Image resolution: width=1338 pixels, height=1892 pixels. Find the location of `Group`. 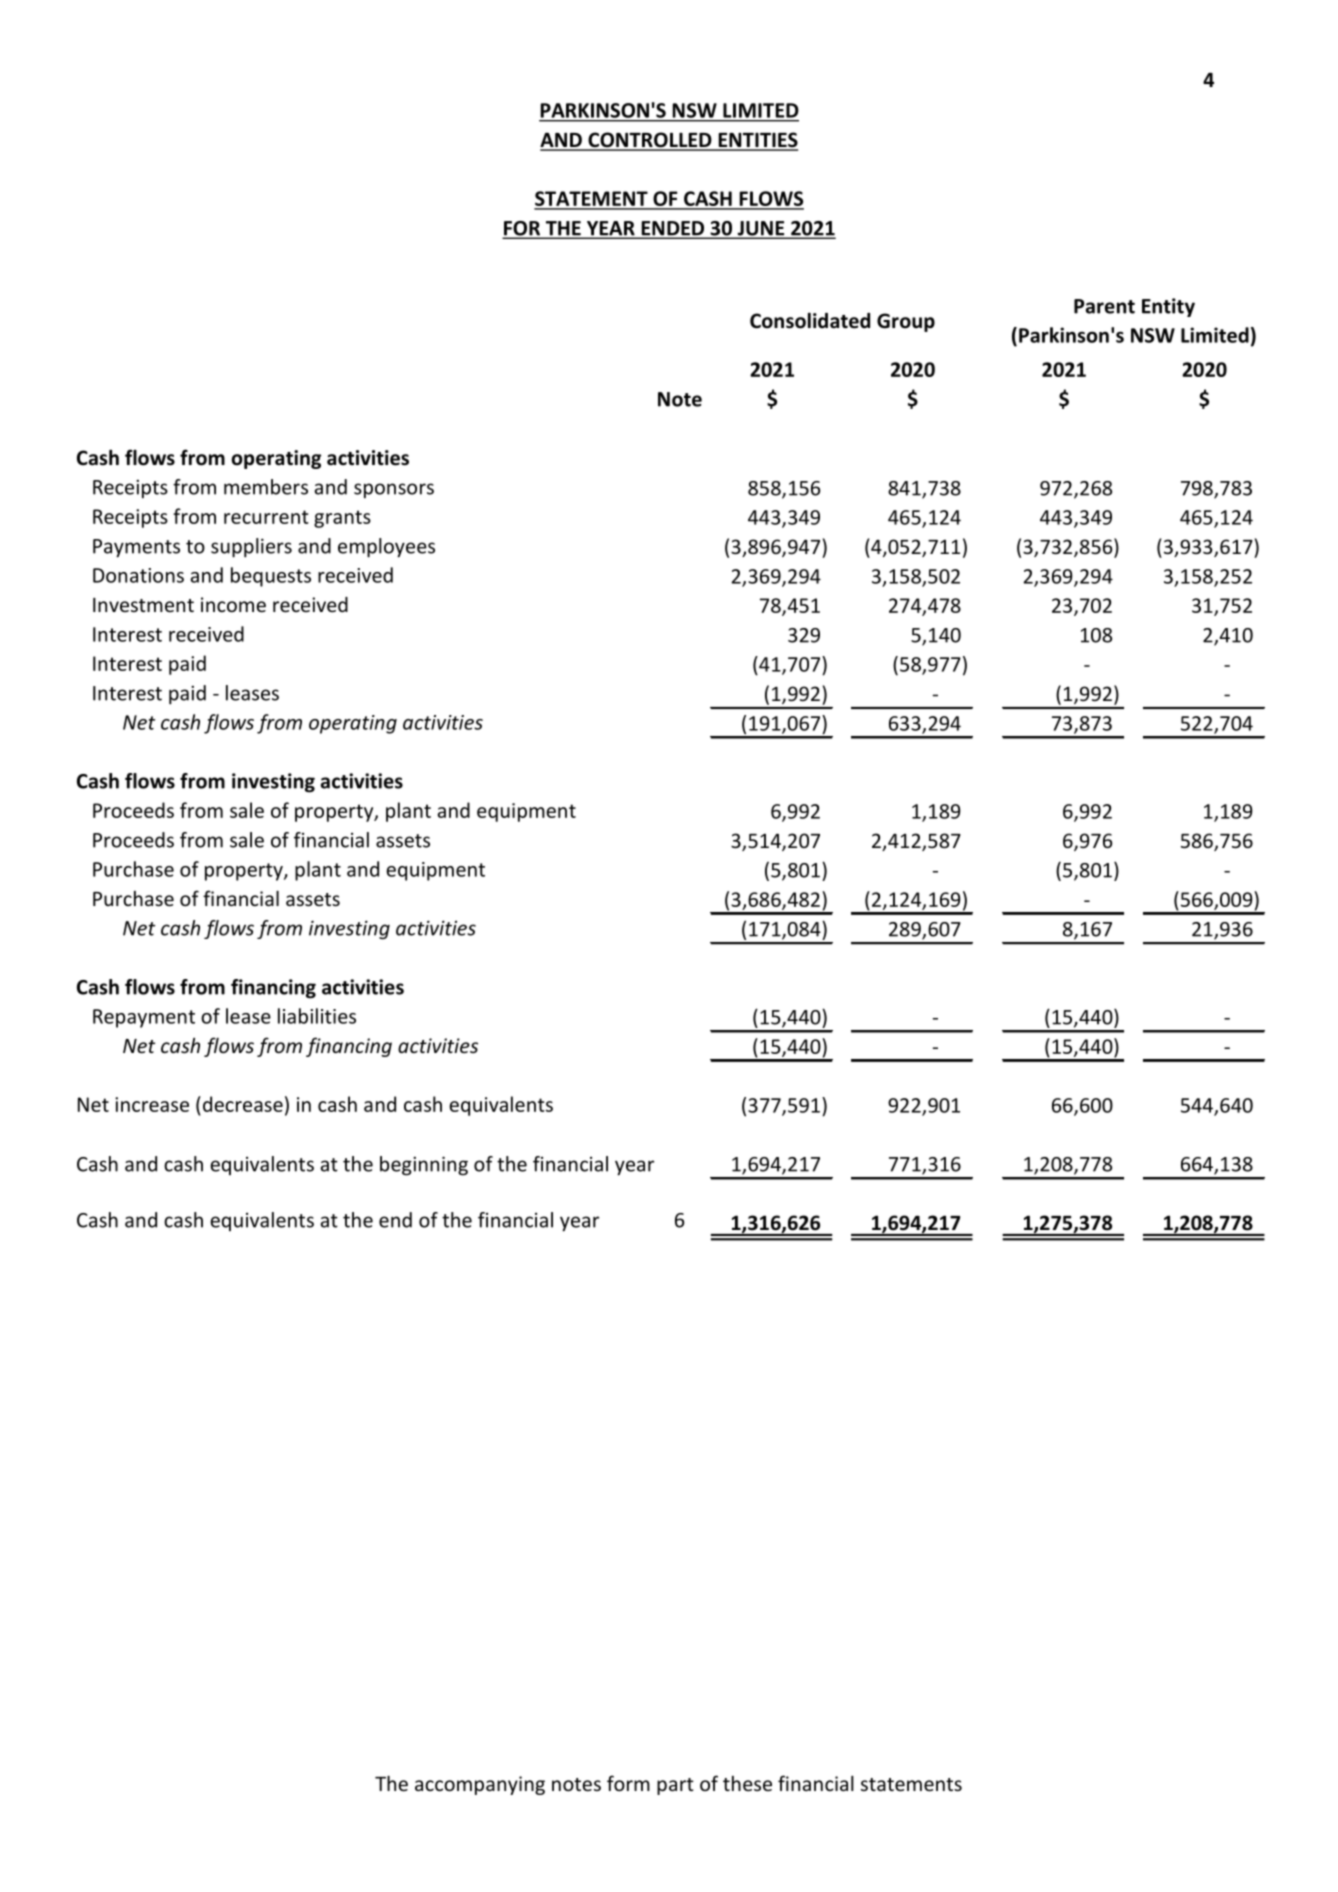

Group is located at coordinates (906, 322).
